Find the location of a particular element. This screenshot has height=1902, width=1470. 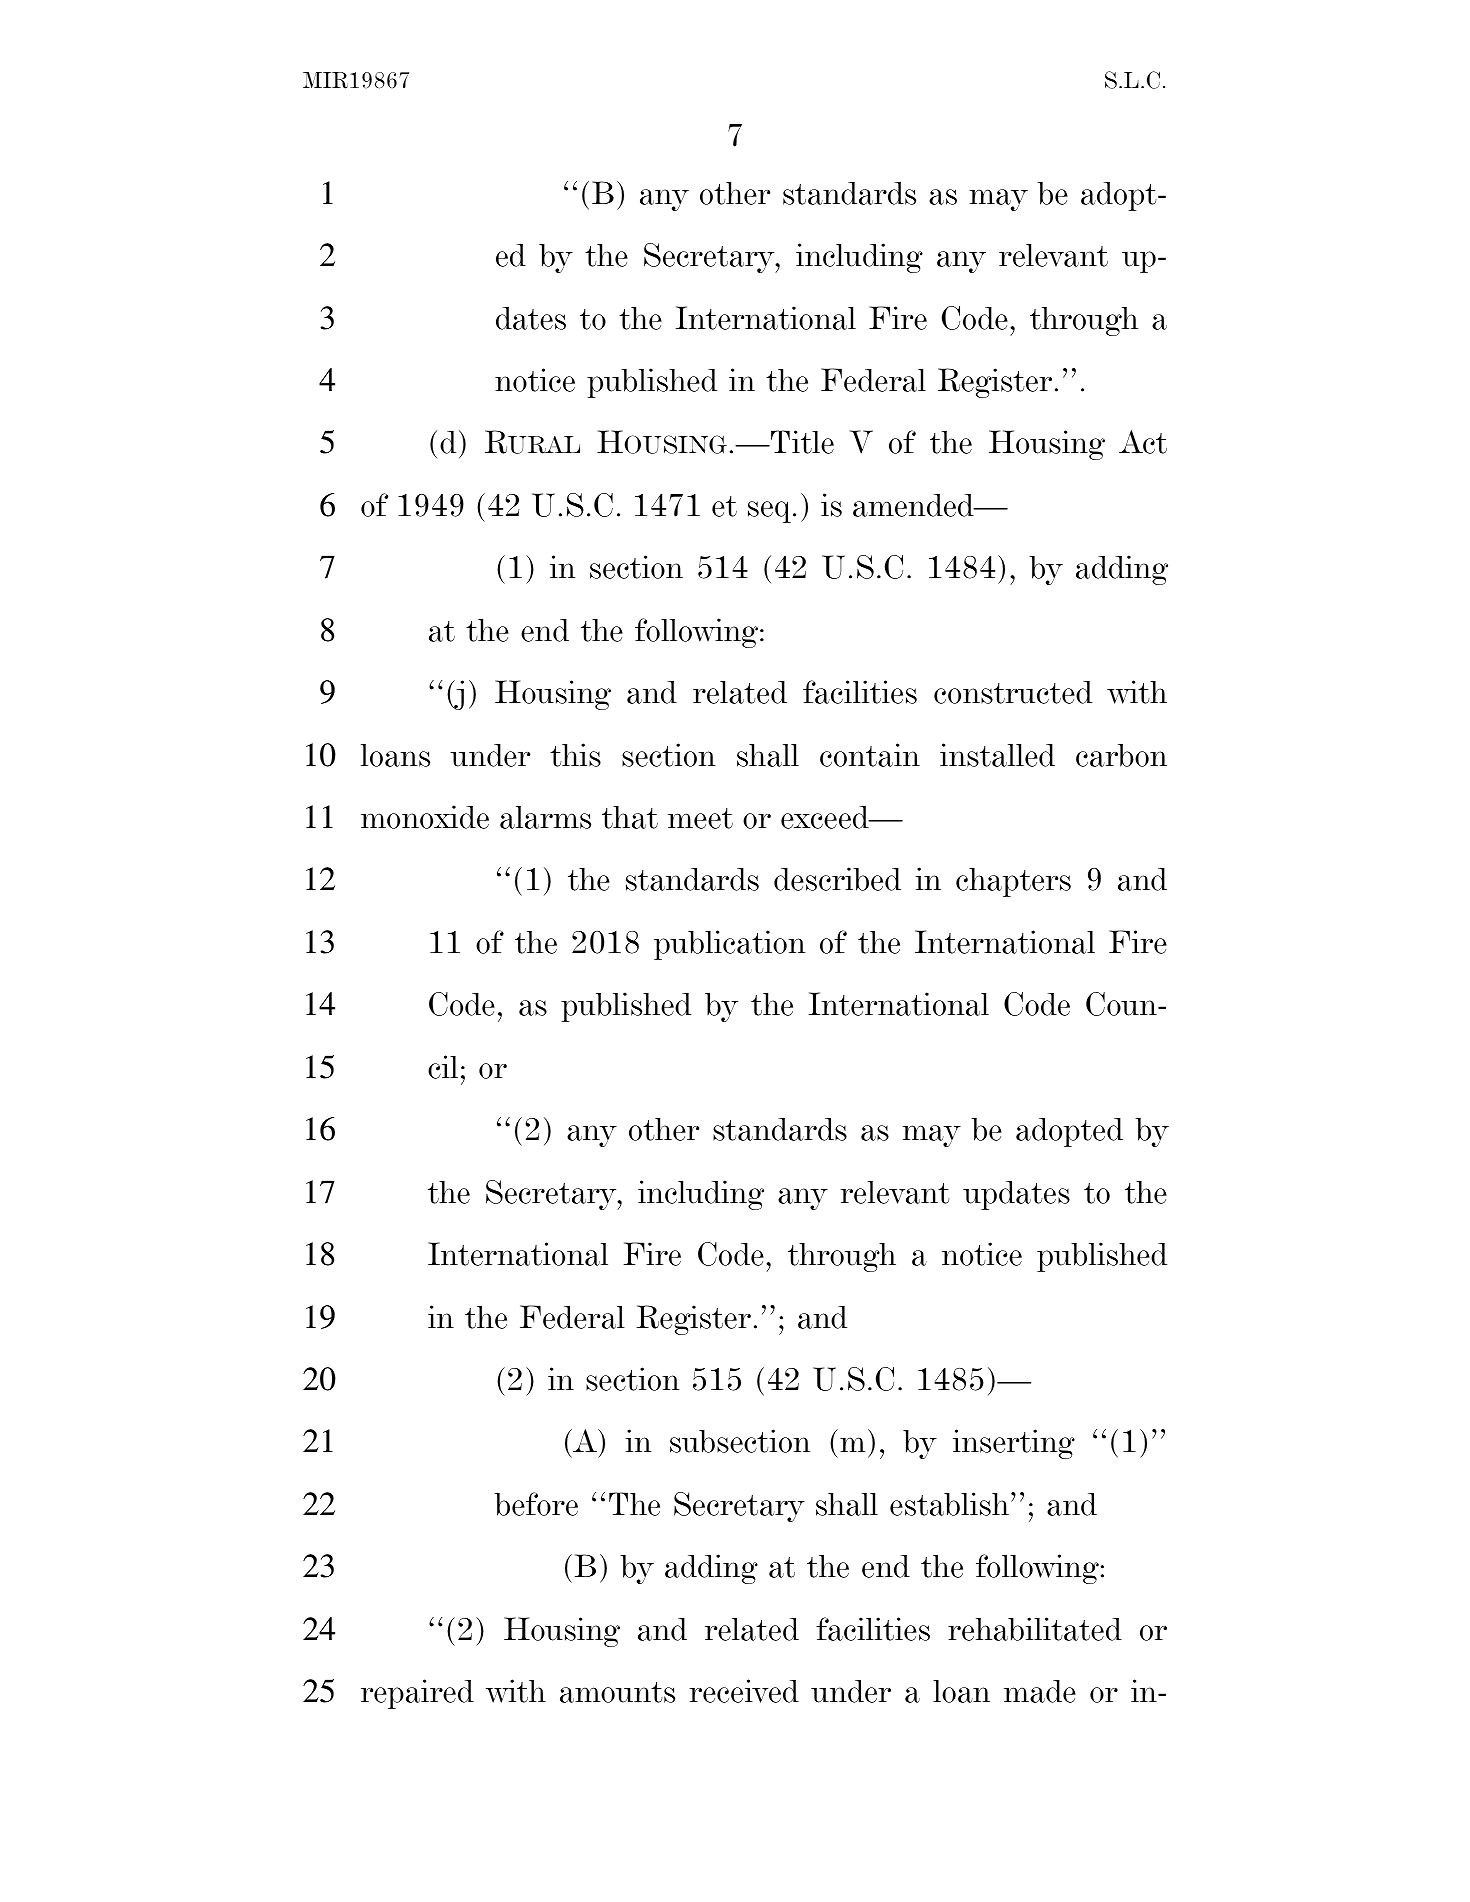

this is located at coordinates (575, 755).
